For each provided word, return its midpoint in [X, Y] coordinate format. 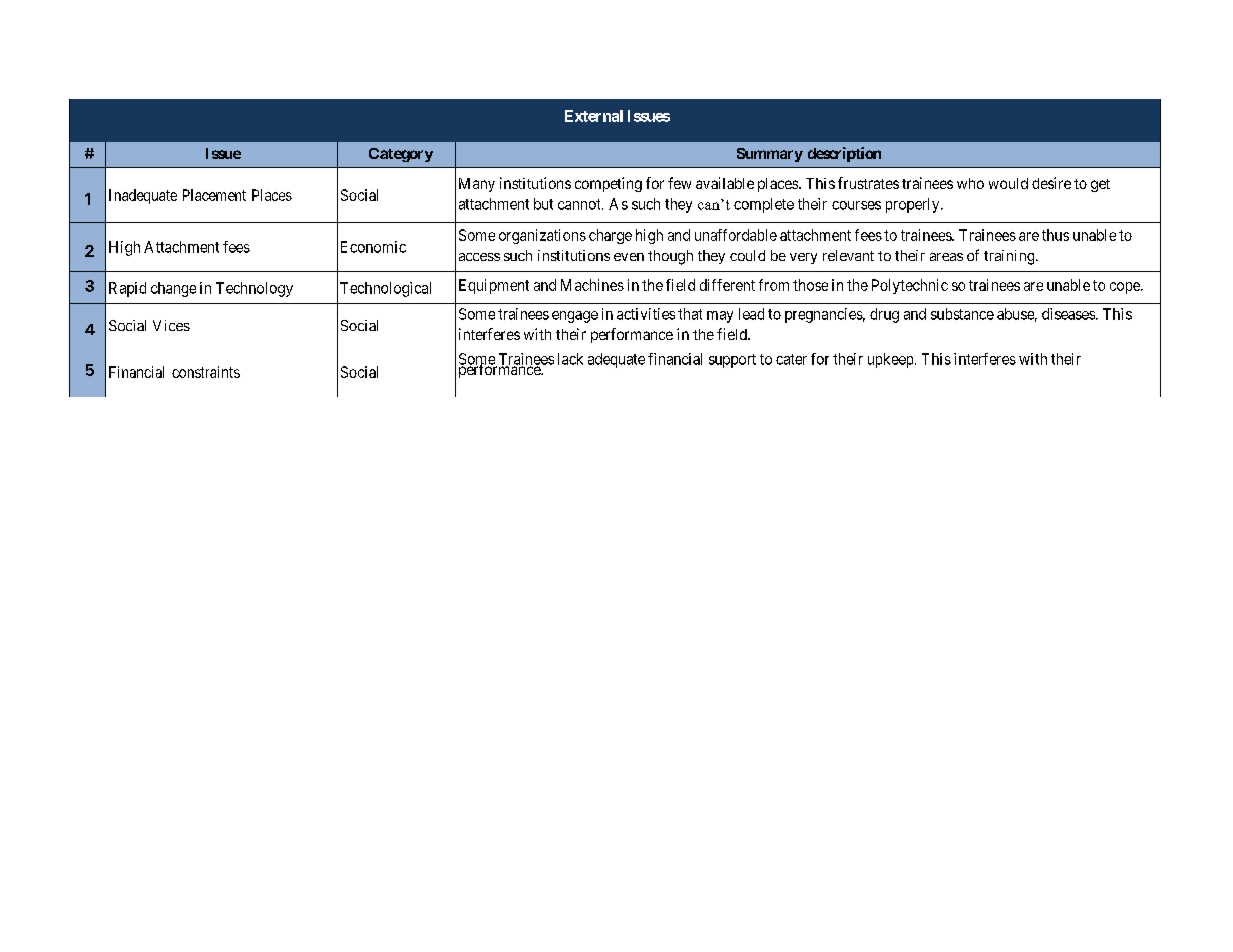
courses [856, 205]
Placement [214, 195]
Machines [592, 285]
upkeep [890, 360]
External [594, 116]
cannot [580, 204]
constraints [206, 372]
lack [570, 359]
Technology [254, 289]
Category [401, 155]
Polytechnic [910, 286]
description [844, 154]
